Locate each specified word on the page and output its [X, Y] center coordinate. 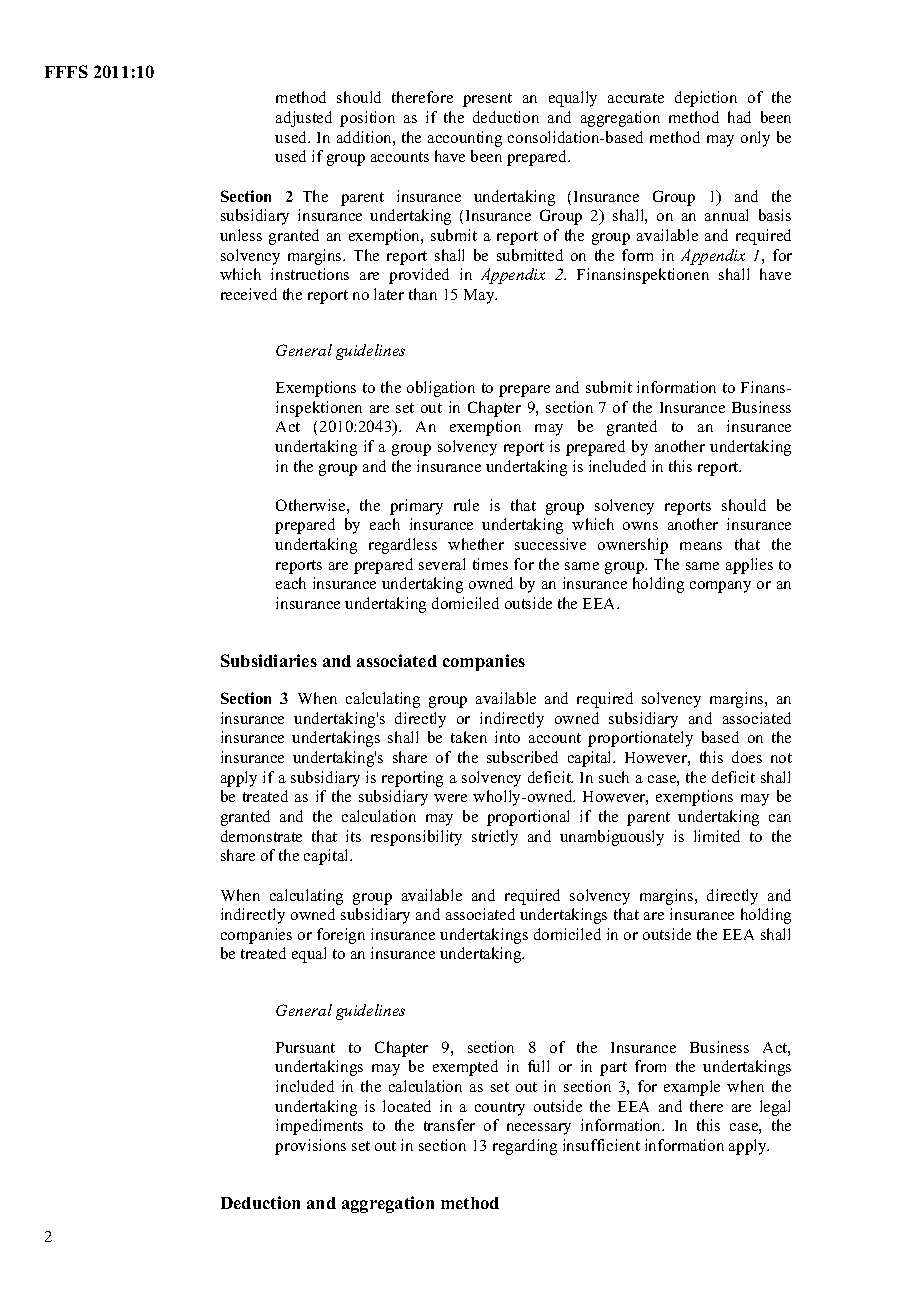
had [739, 117]
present [487, 100]
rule [466, 505]
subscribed [522, 757]
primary [416, 507]
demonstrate [261, 836]
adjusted [304, 119]
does [747, 757]
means [701, 546]
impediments [319, 1127]
